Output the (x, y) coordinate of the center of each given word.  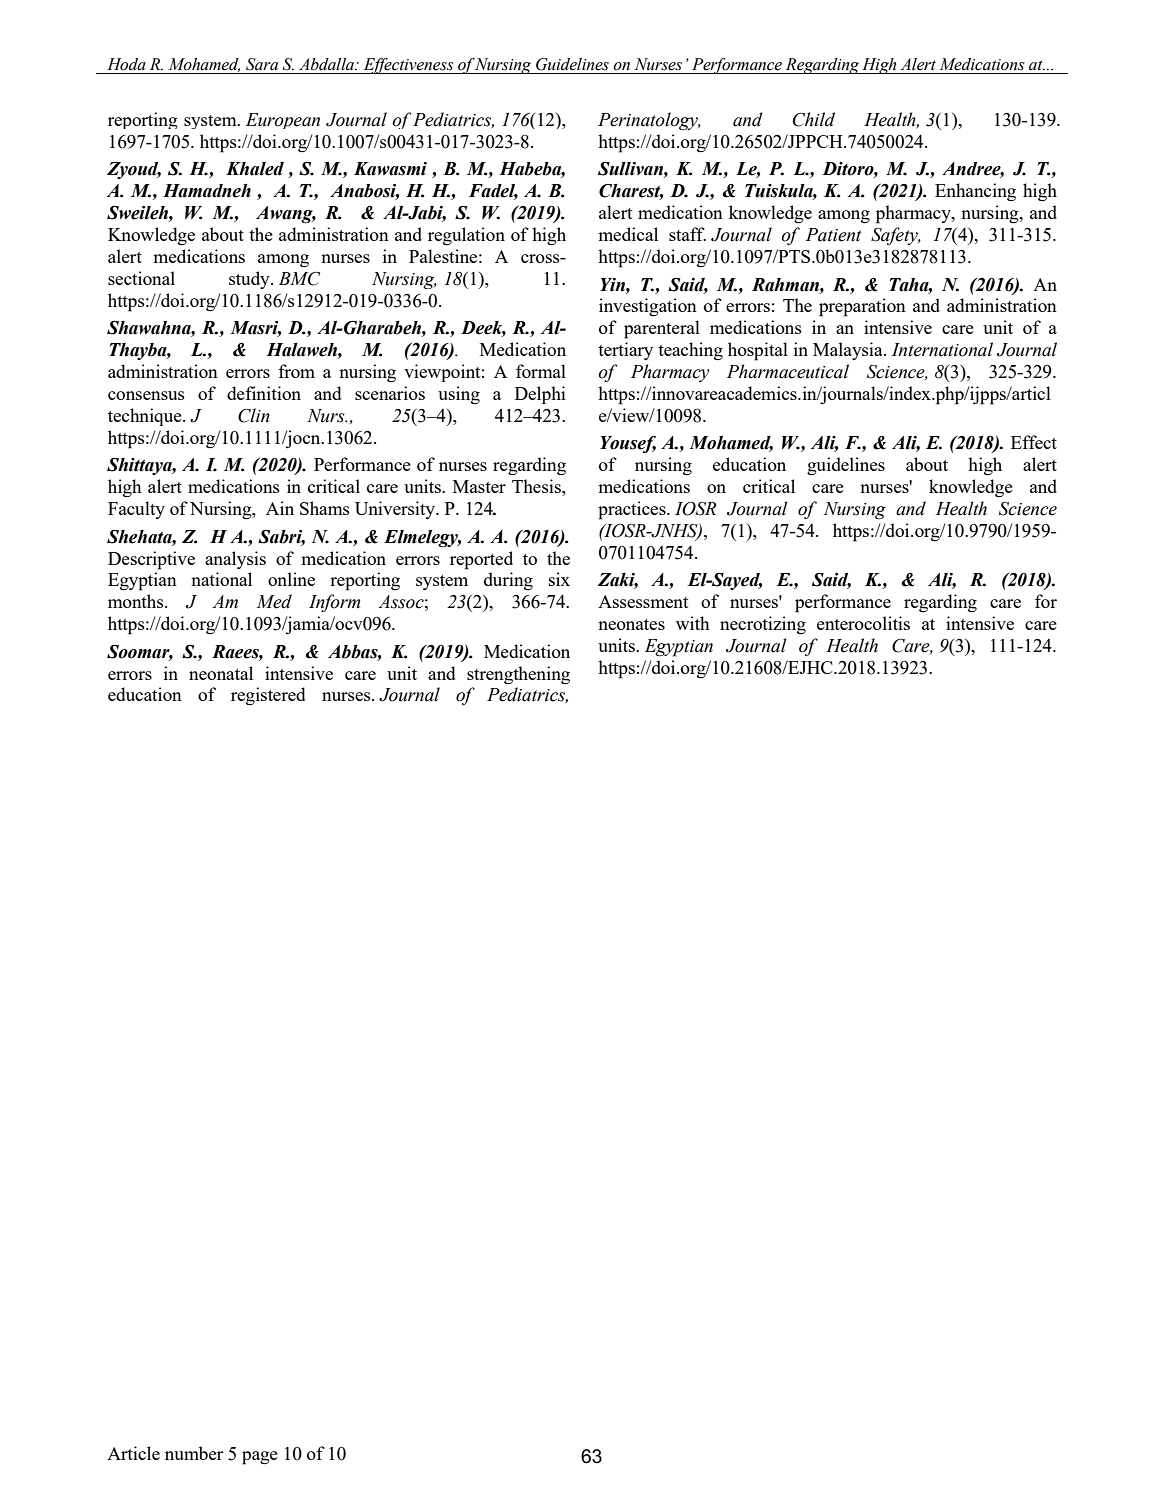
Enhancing (975, 192)
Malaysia (849, 351)
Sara (262, 64)
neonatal (221, 673)
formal (541, 371)
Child (814, 119)
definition (264, 393)
